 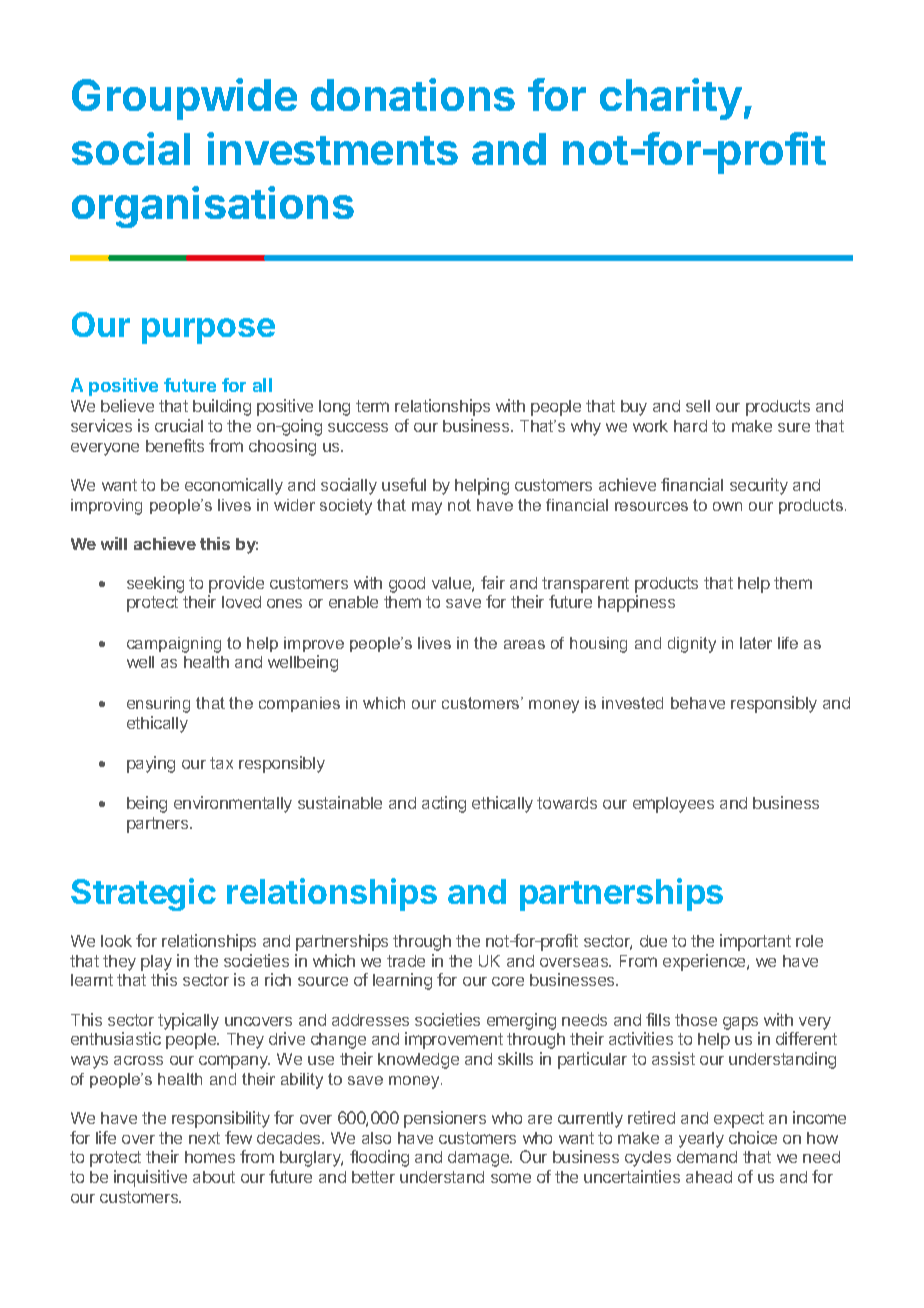 I want to click on environmentally, so click(x=233, y=804).
